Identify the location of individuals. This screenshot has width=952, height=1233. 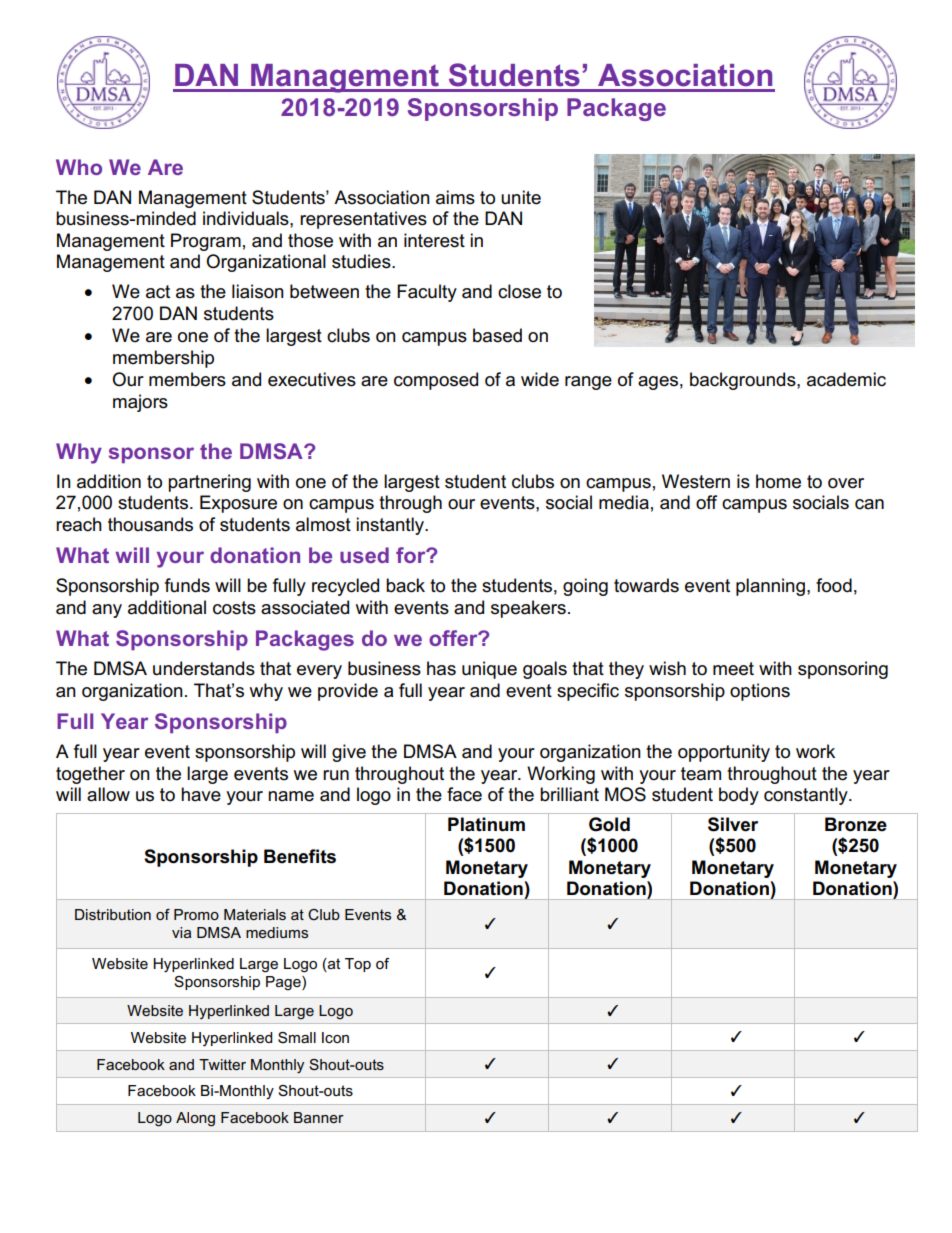
(247, 218).
